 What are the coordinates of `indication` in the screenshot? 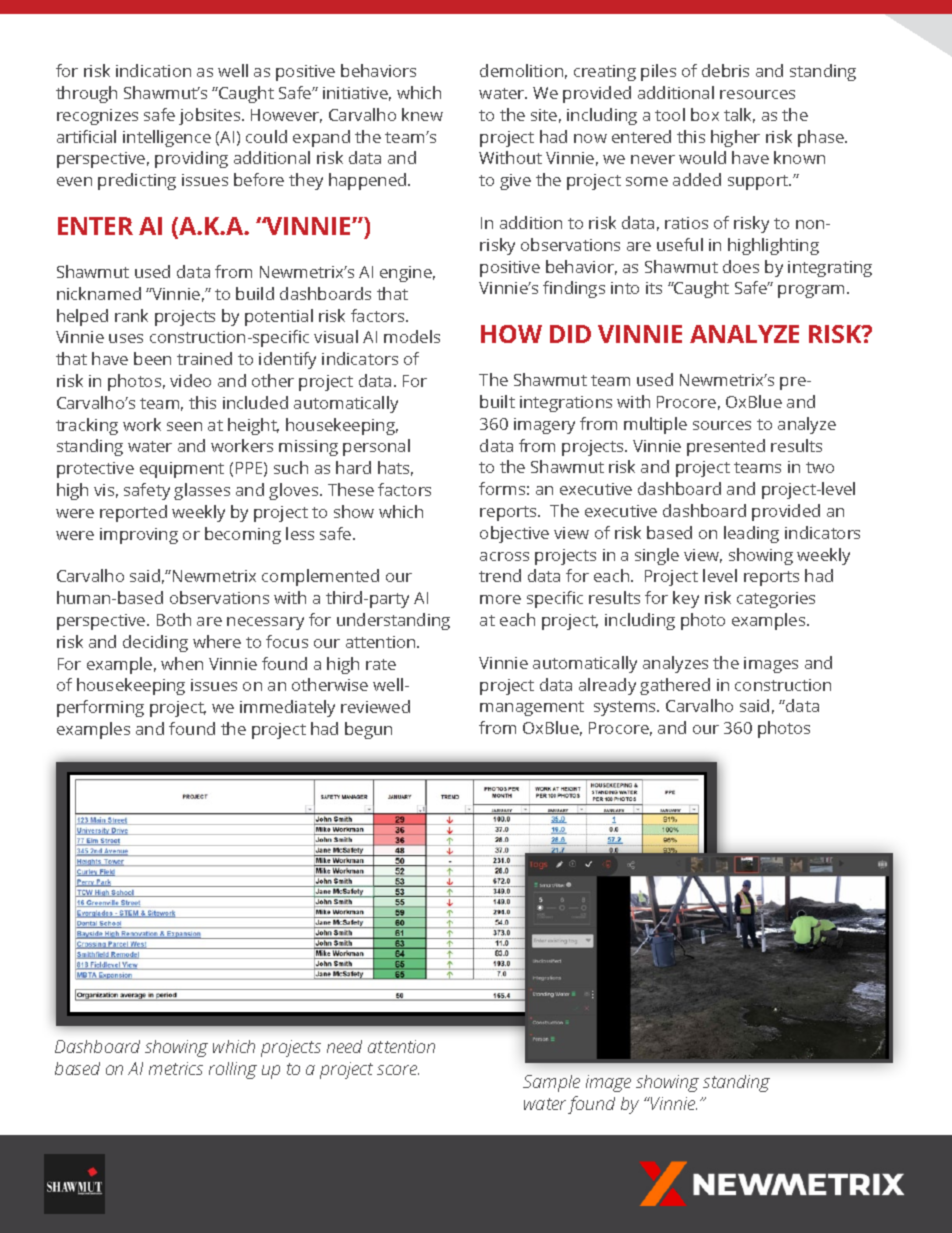 It's located at (153, 70).
